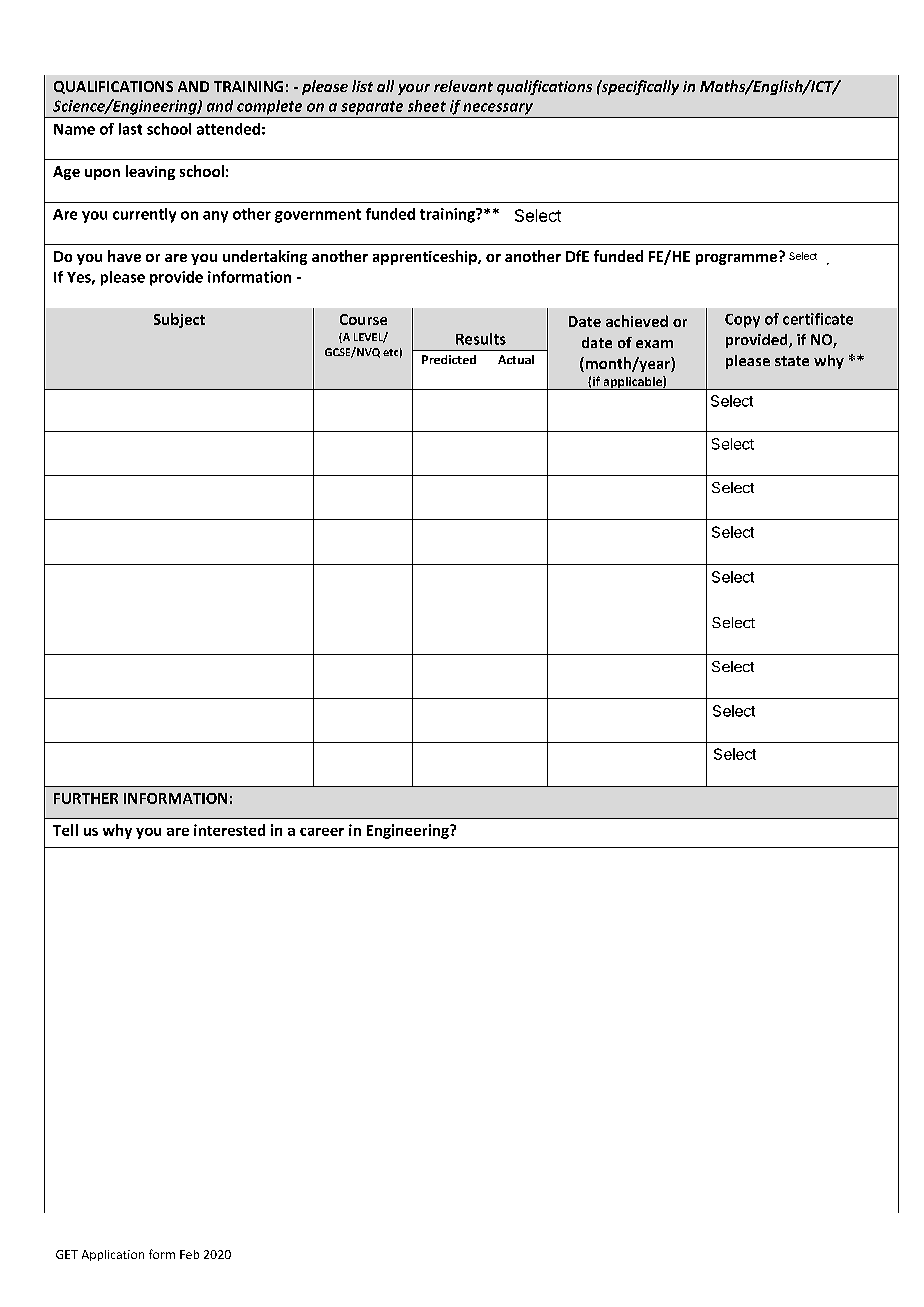 This screenshot has height=1307, width=924. I want to click on Feb, so click(189, 1254).
